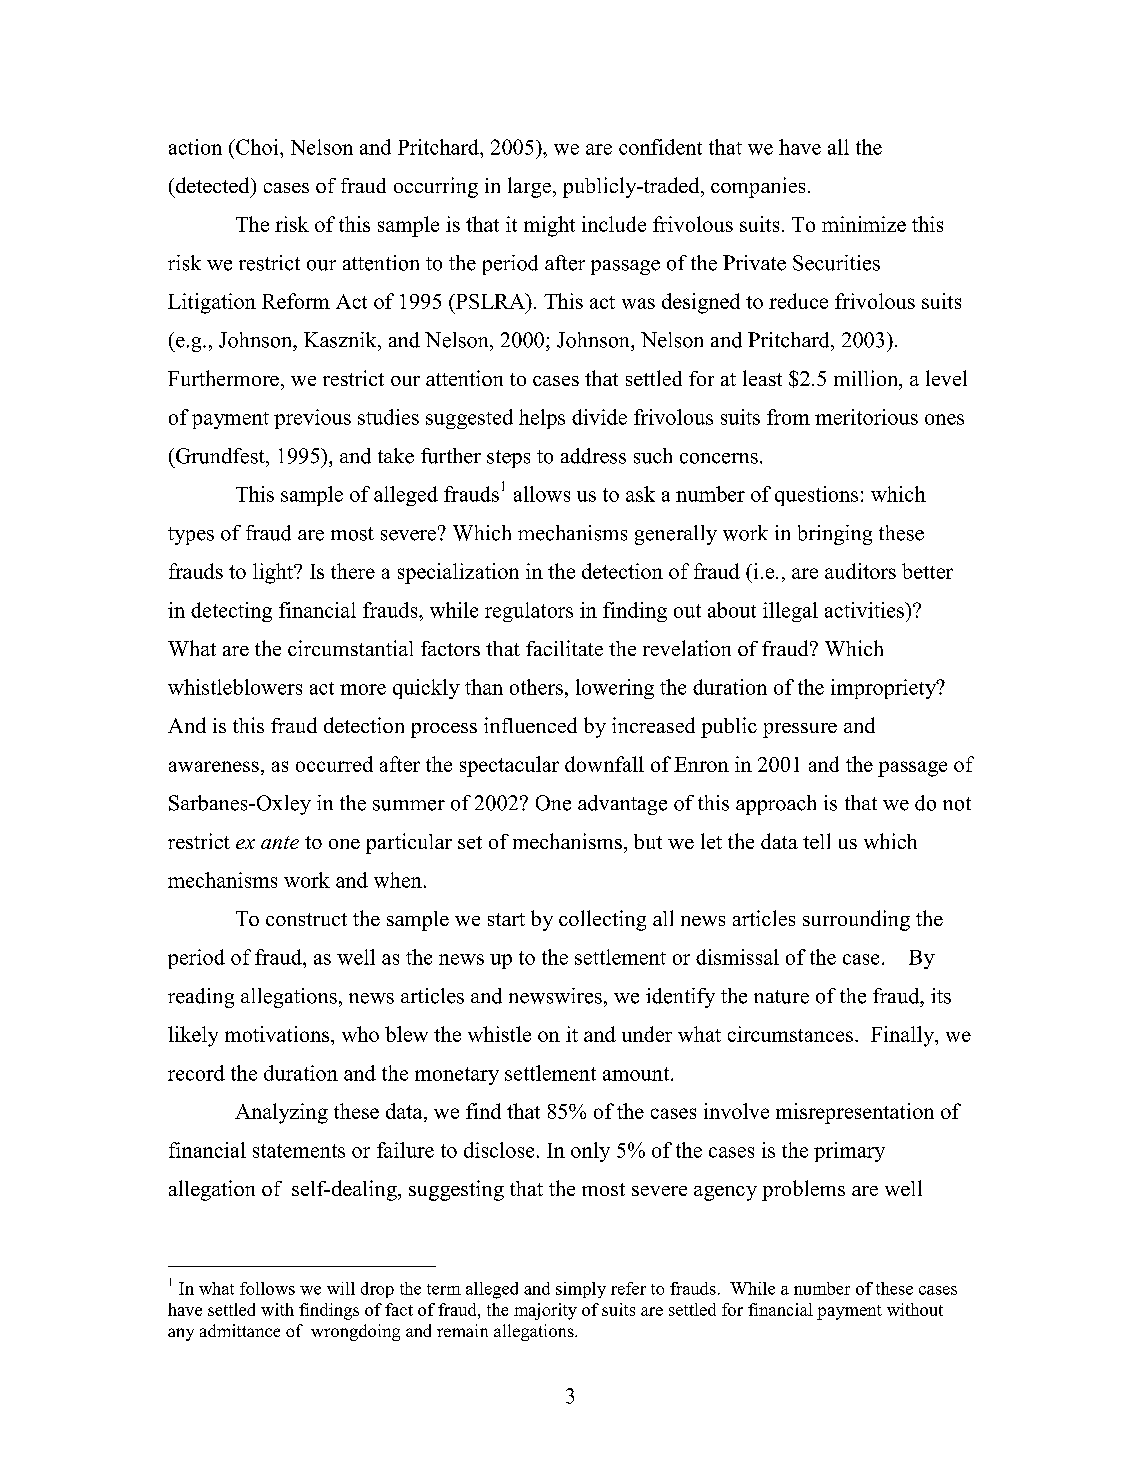  I want to click on previous, so click(312, 419).
